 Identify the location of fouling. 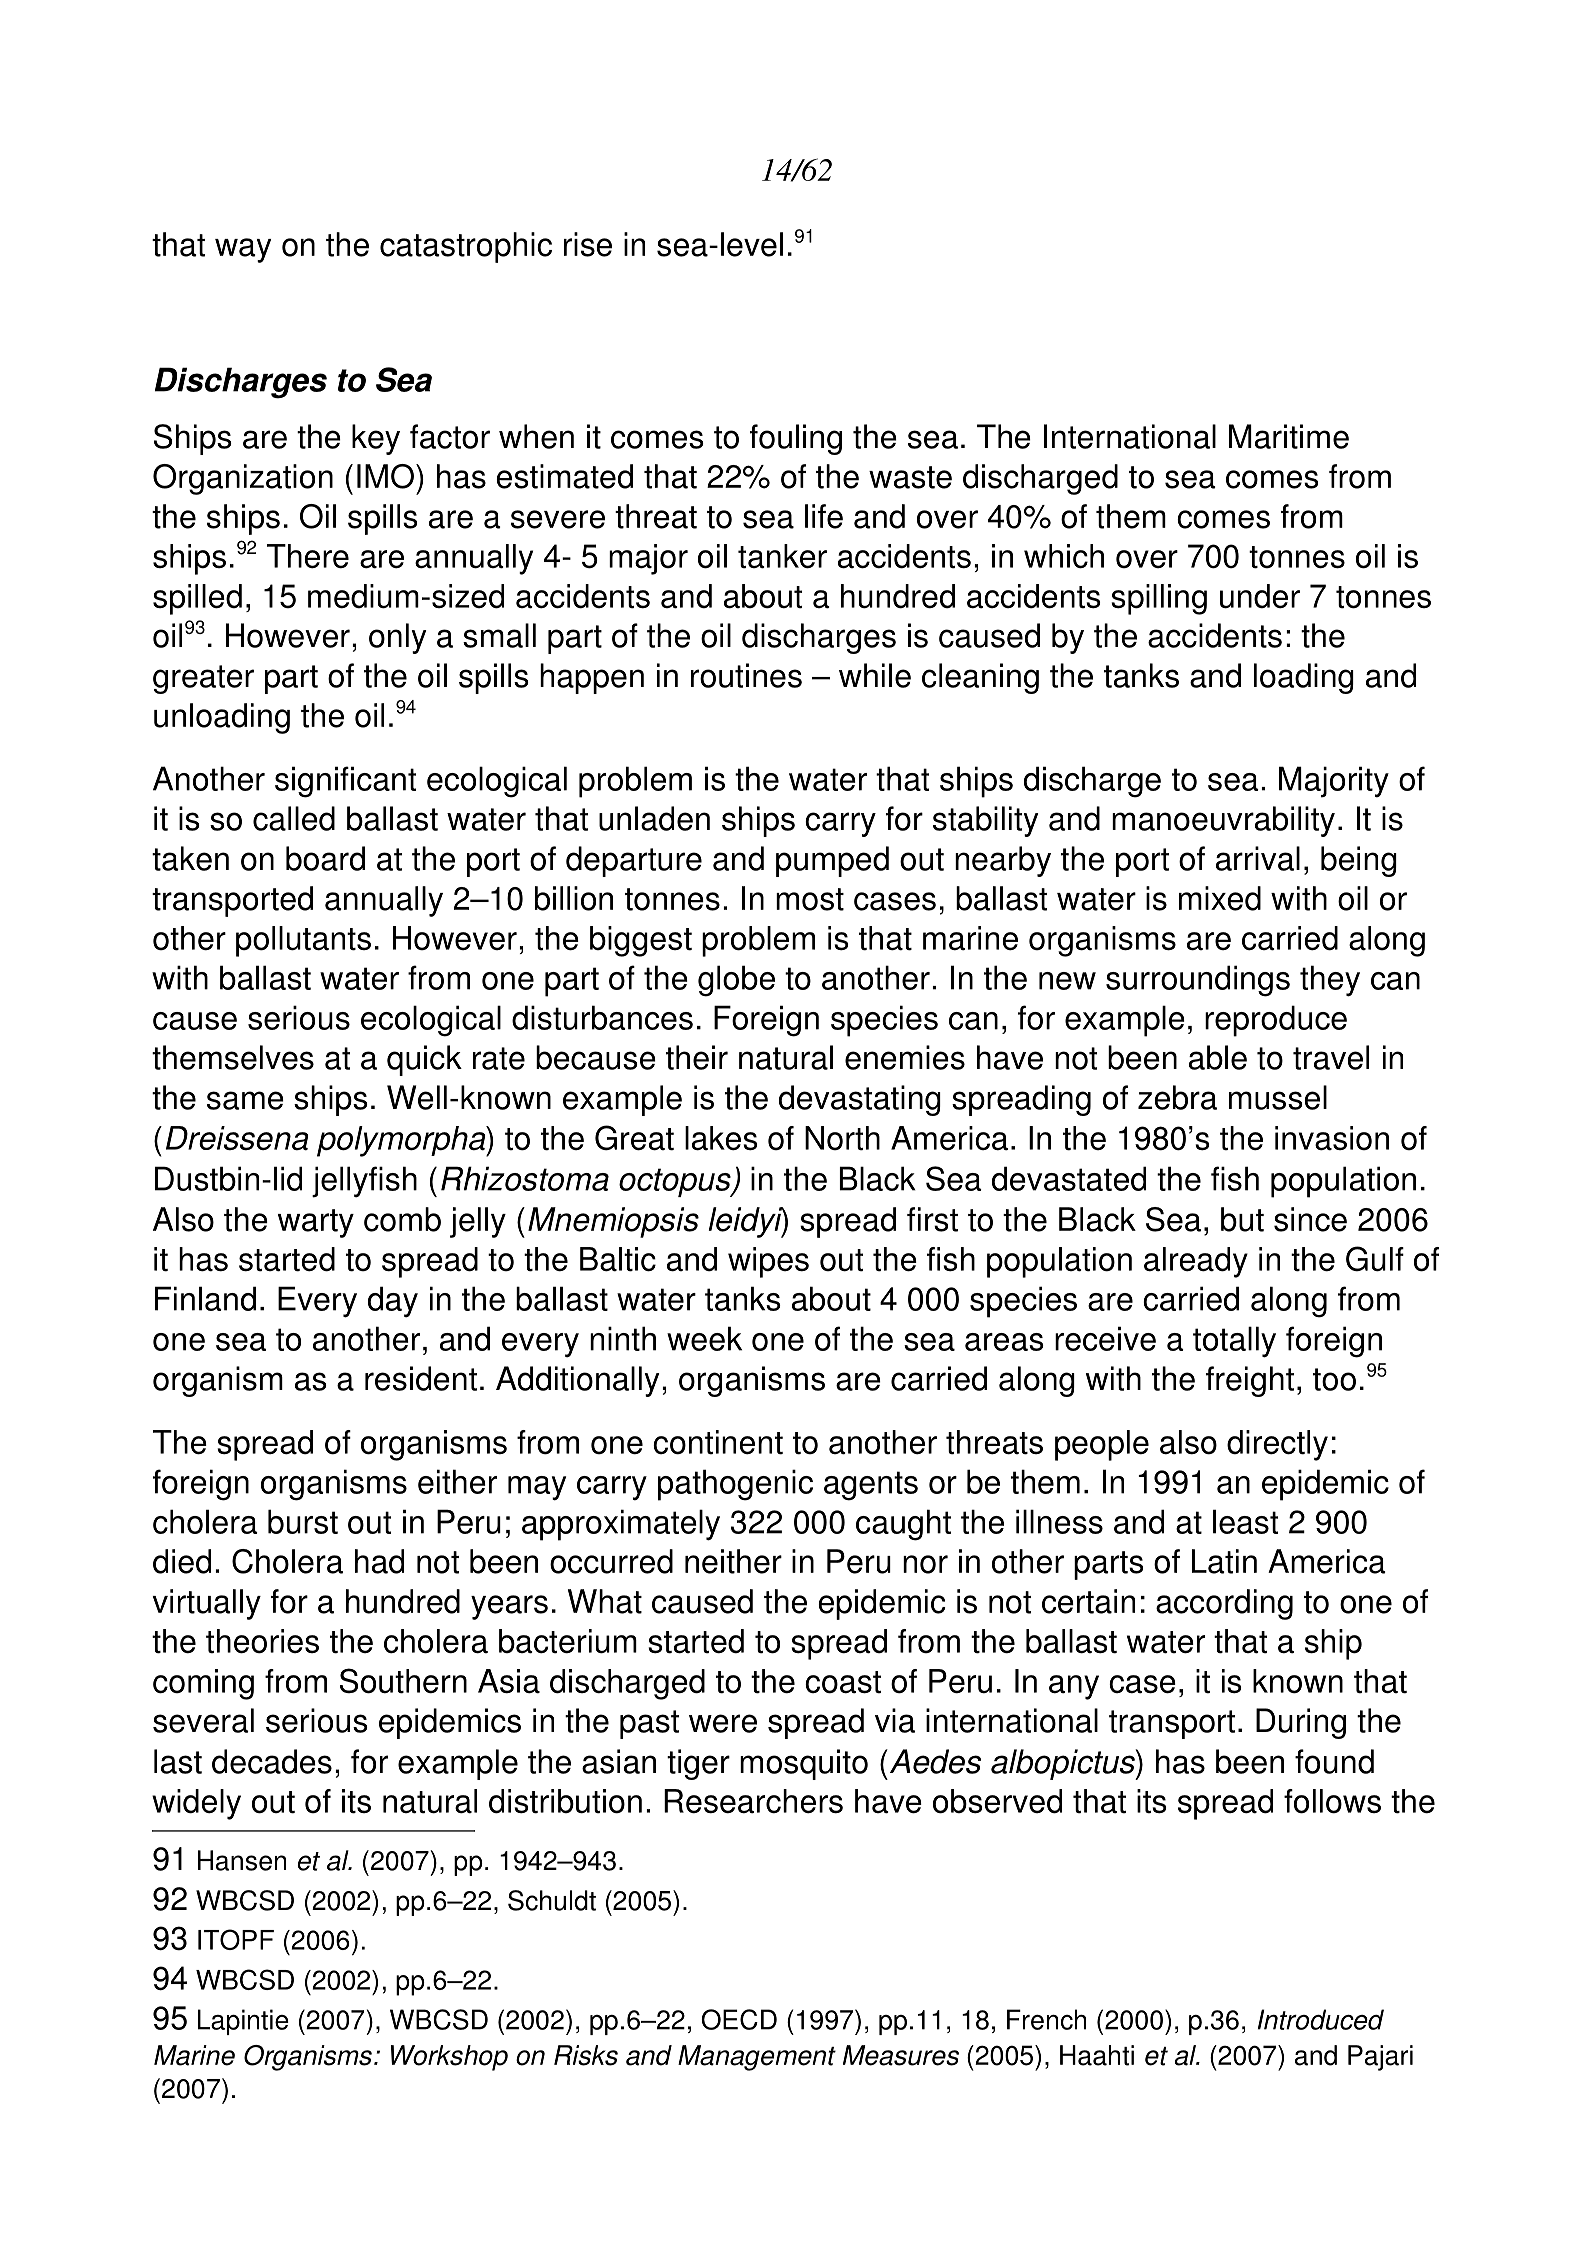
(796, 439).
